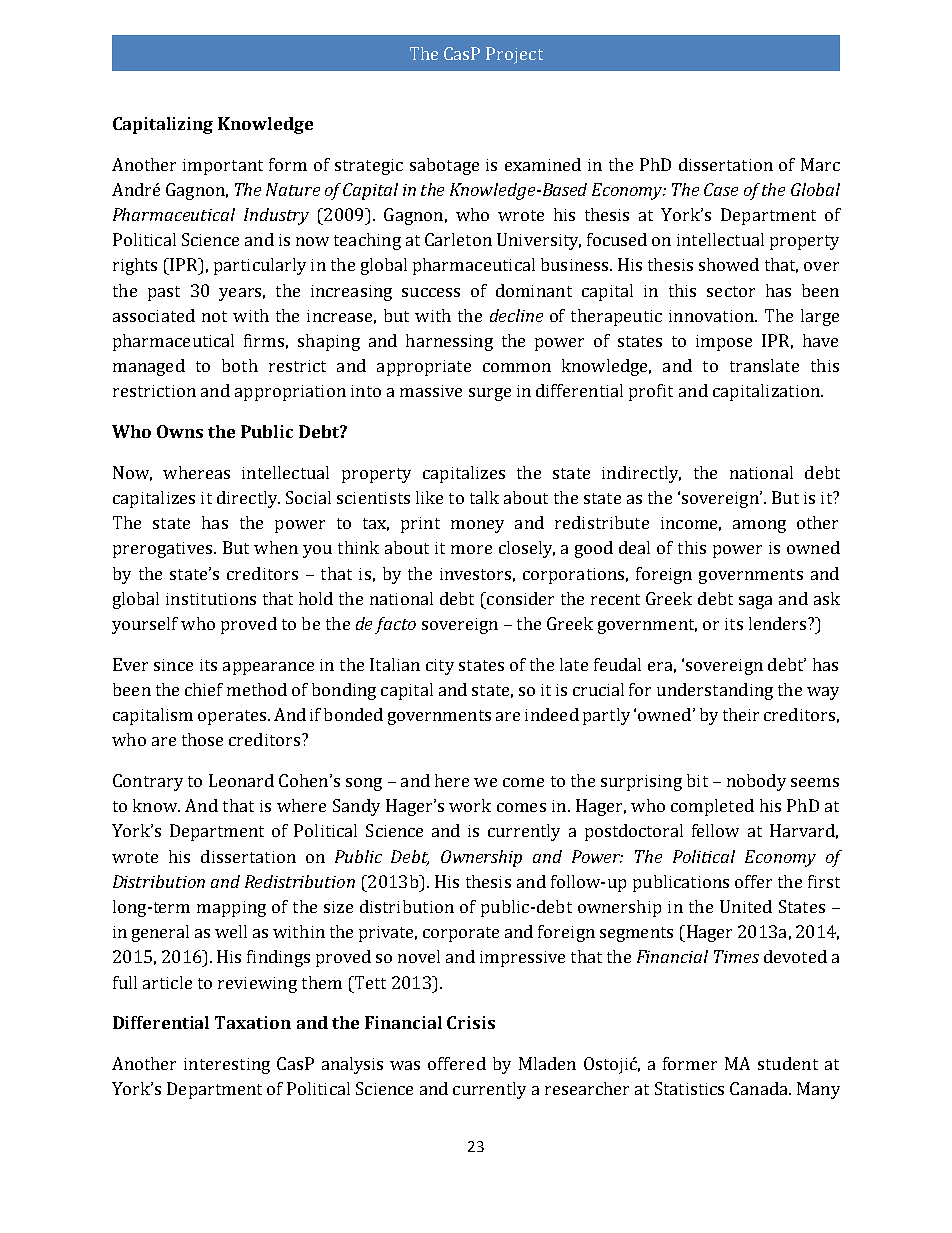  Describe the element at coordinates (470, 805) in the screenshot. I see `work` at that location.
